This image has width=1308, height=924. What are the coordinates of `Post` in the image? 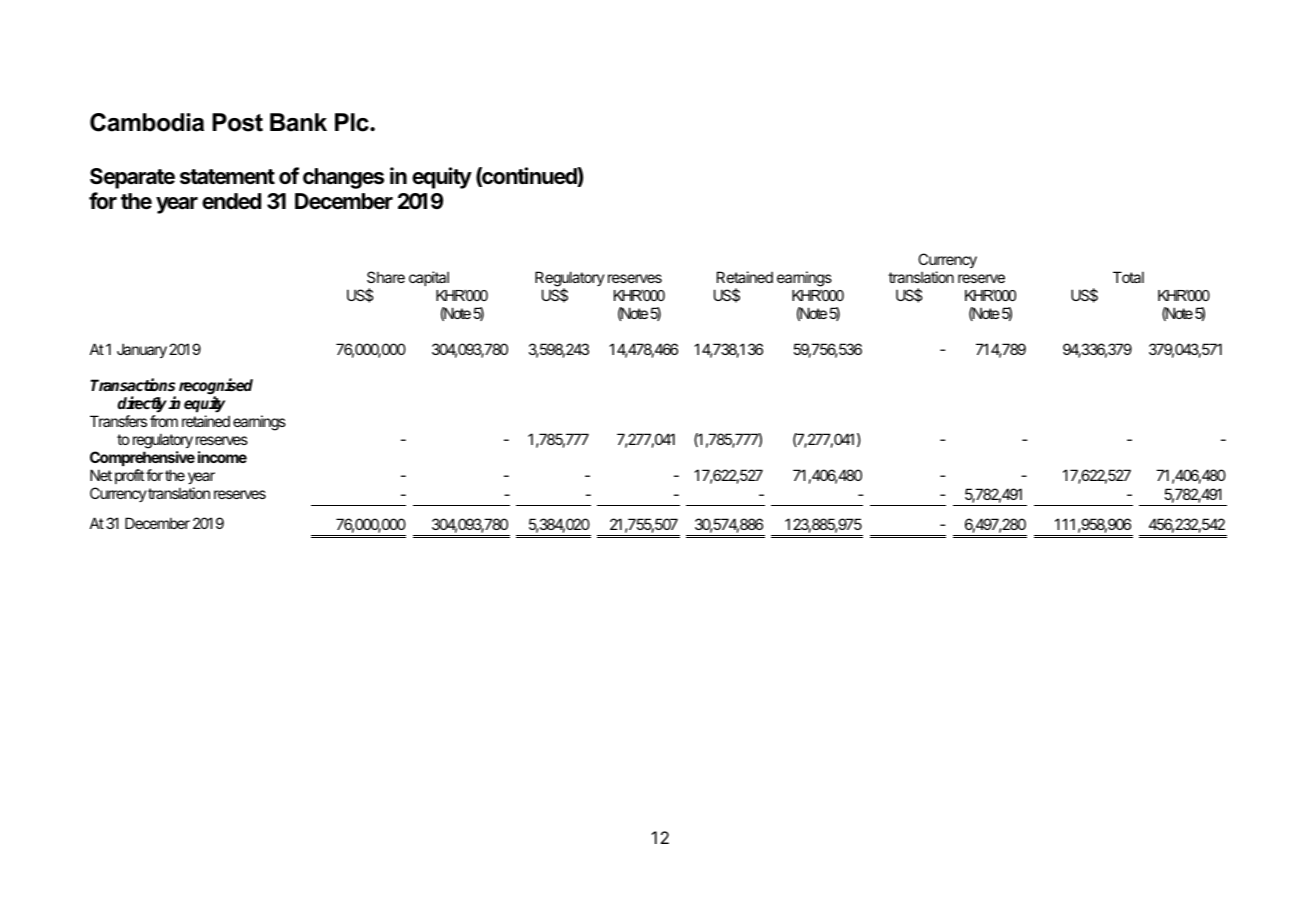 It's located at (237, 122).
